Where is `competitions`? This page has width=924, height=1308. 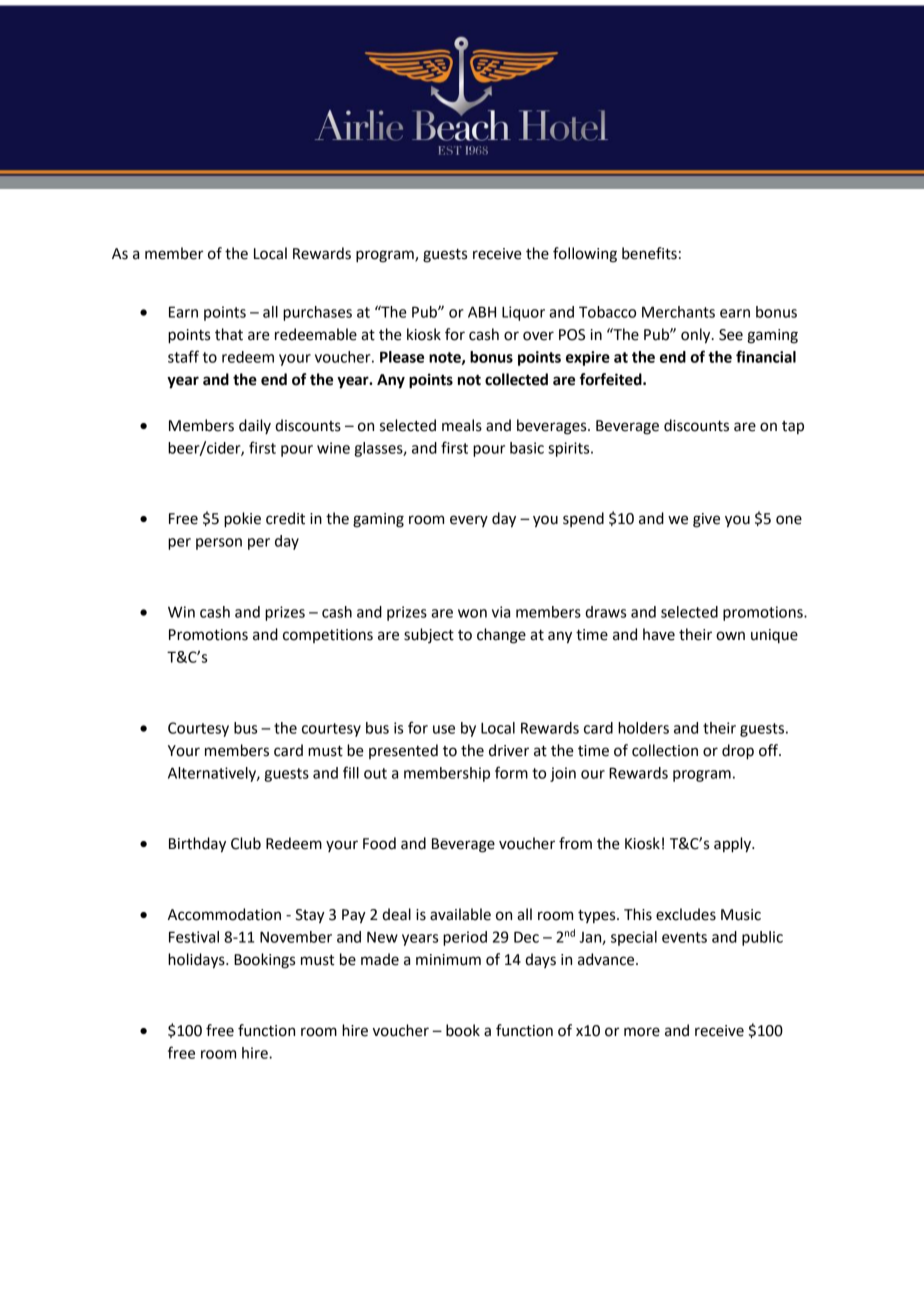 competitions is located at coordinates (328, 636).
